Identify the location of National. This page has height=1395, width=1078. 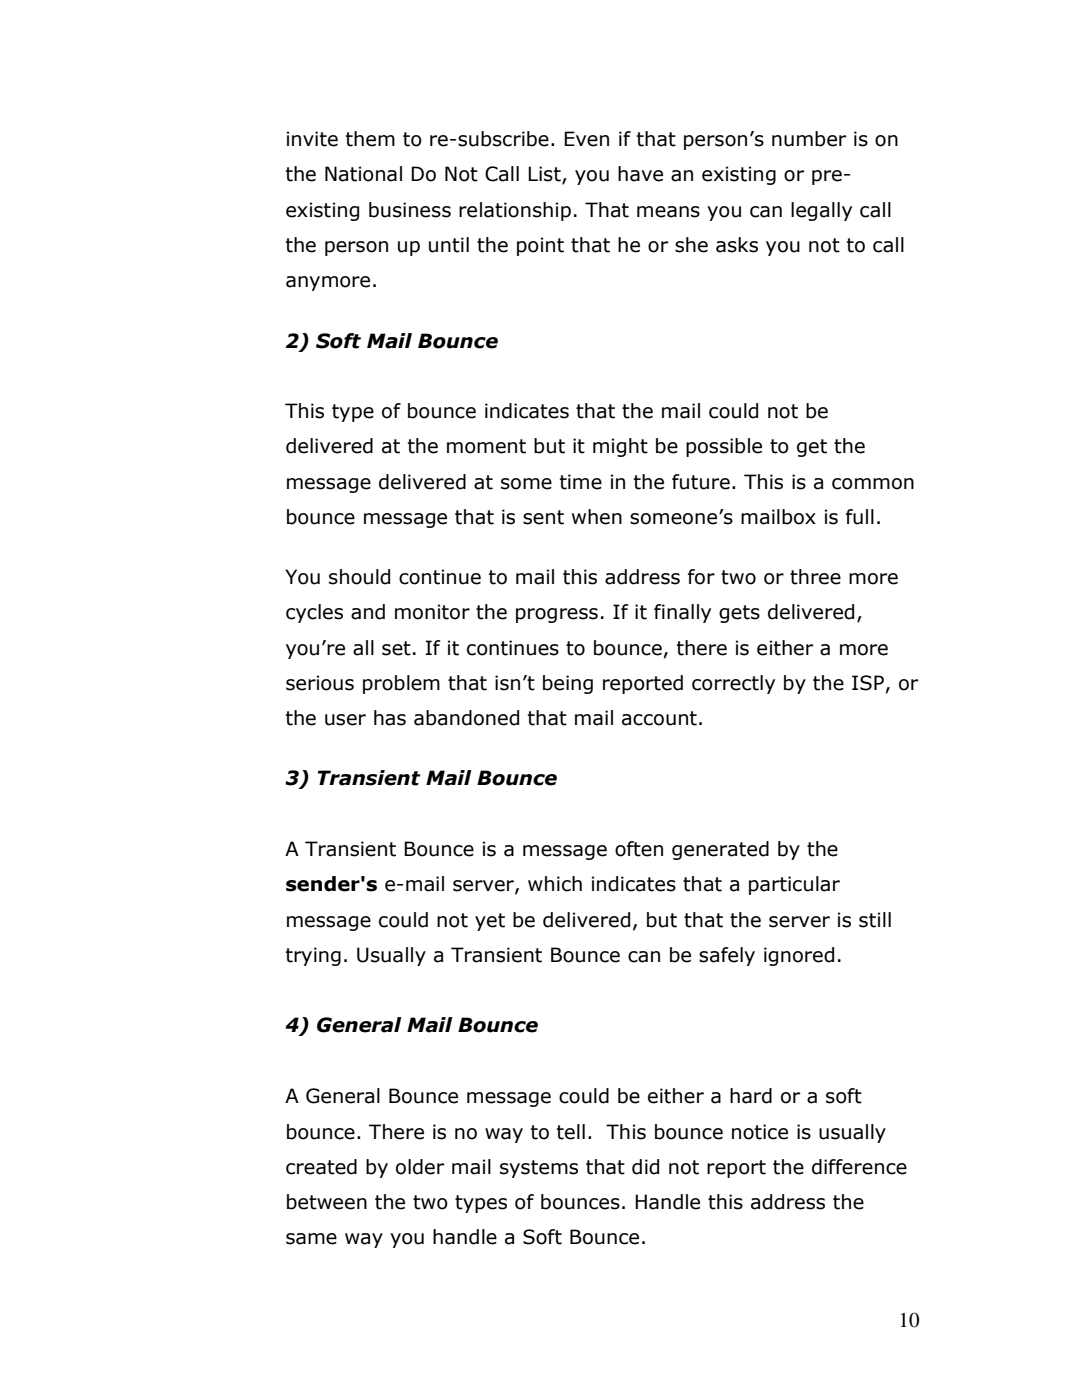
(363, 174).
